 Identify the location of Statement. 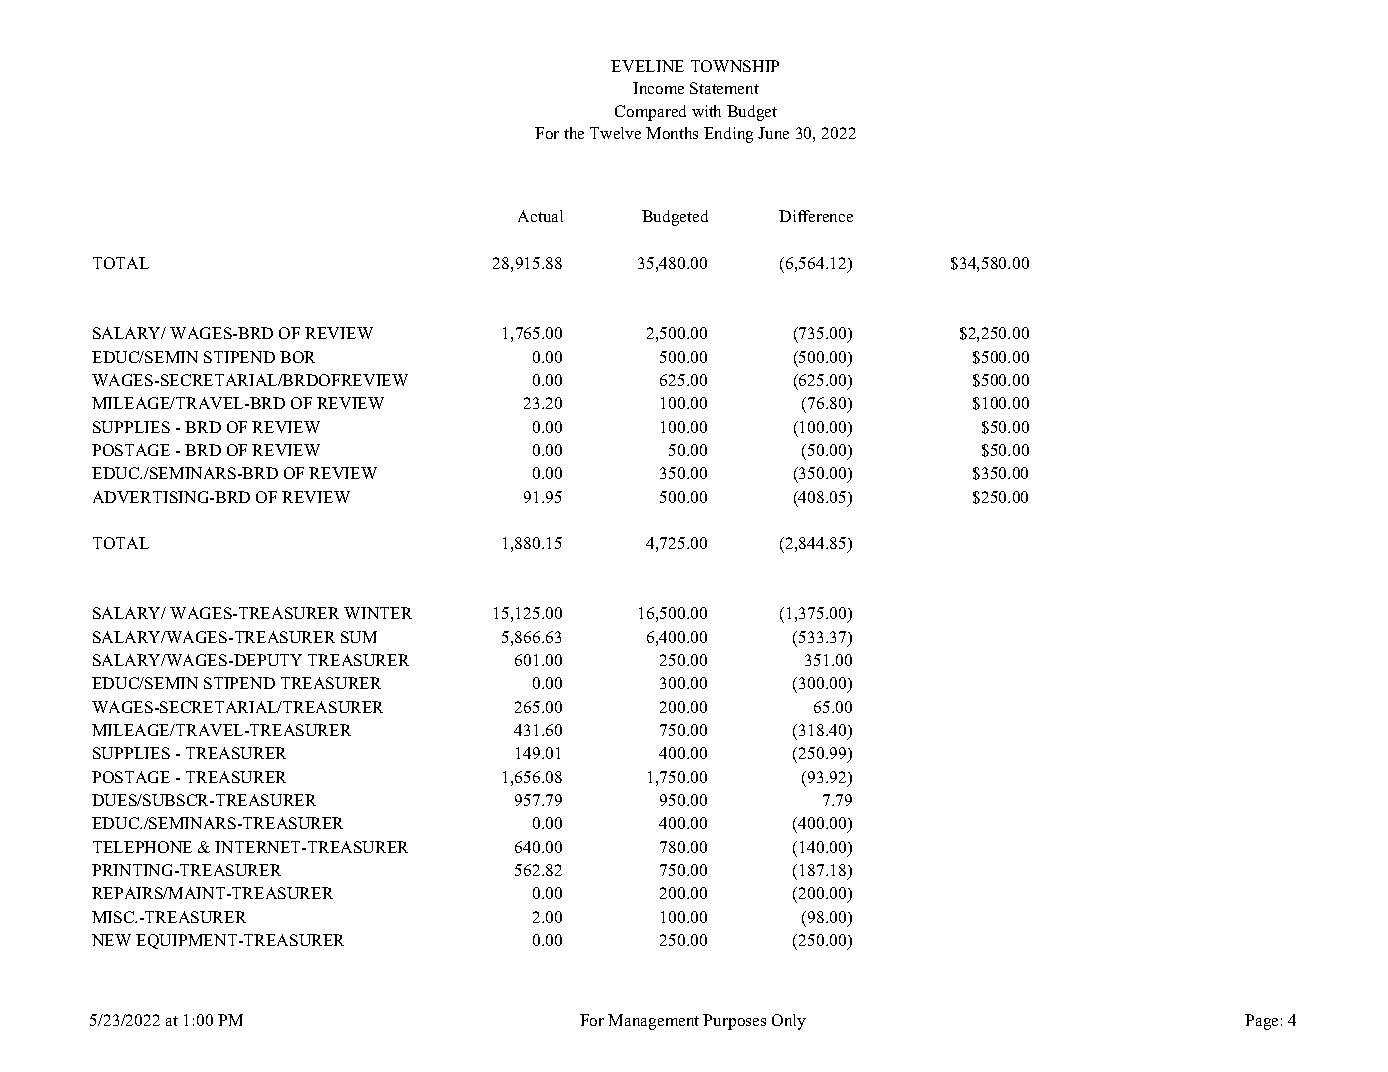
(724, 88).
